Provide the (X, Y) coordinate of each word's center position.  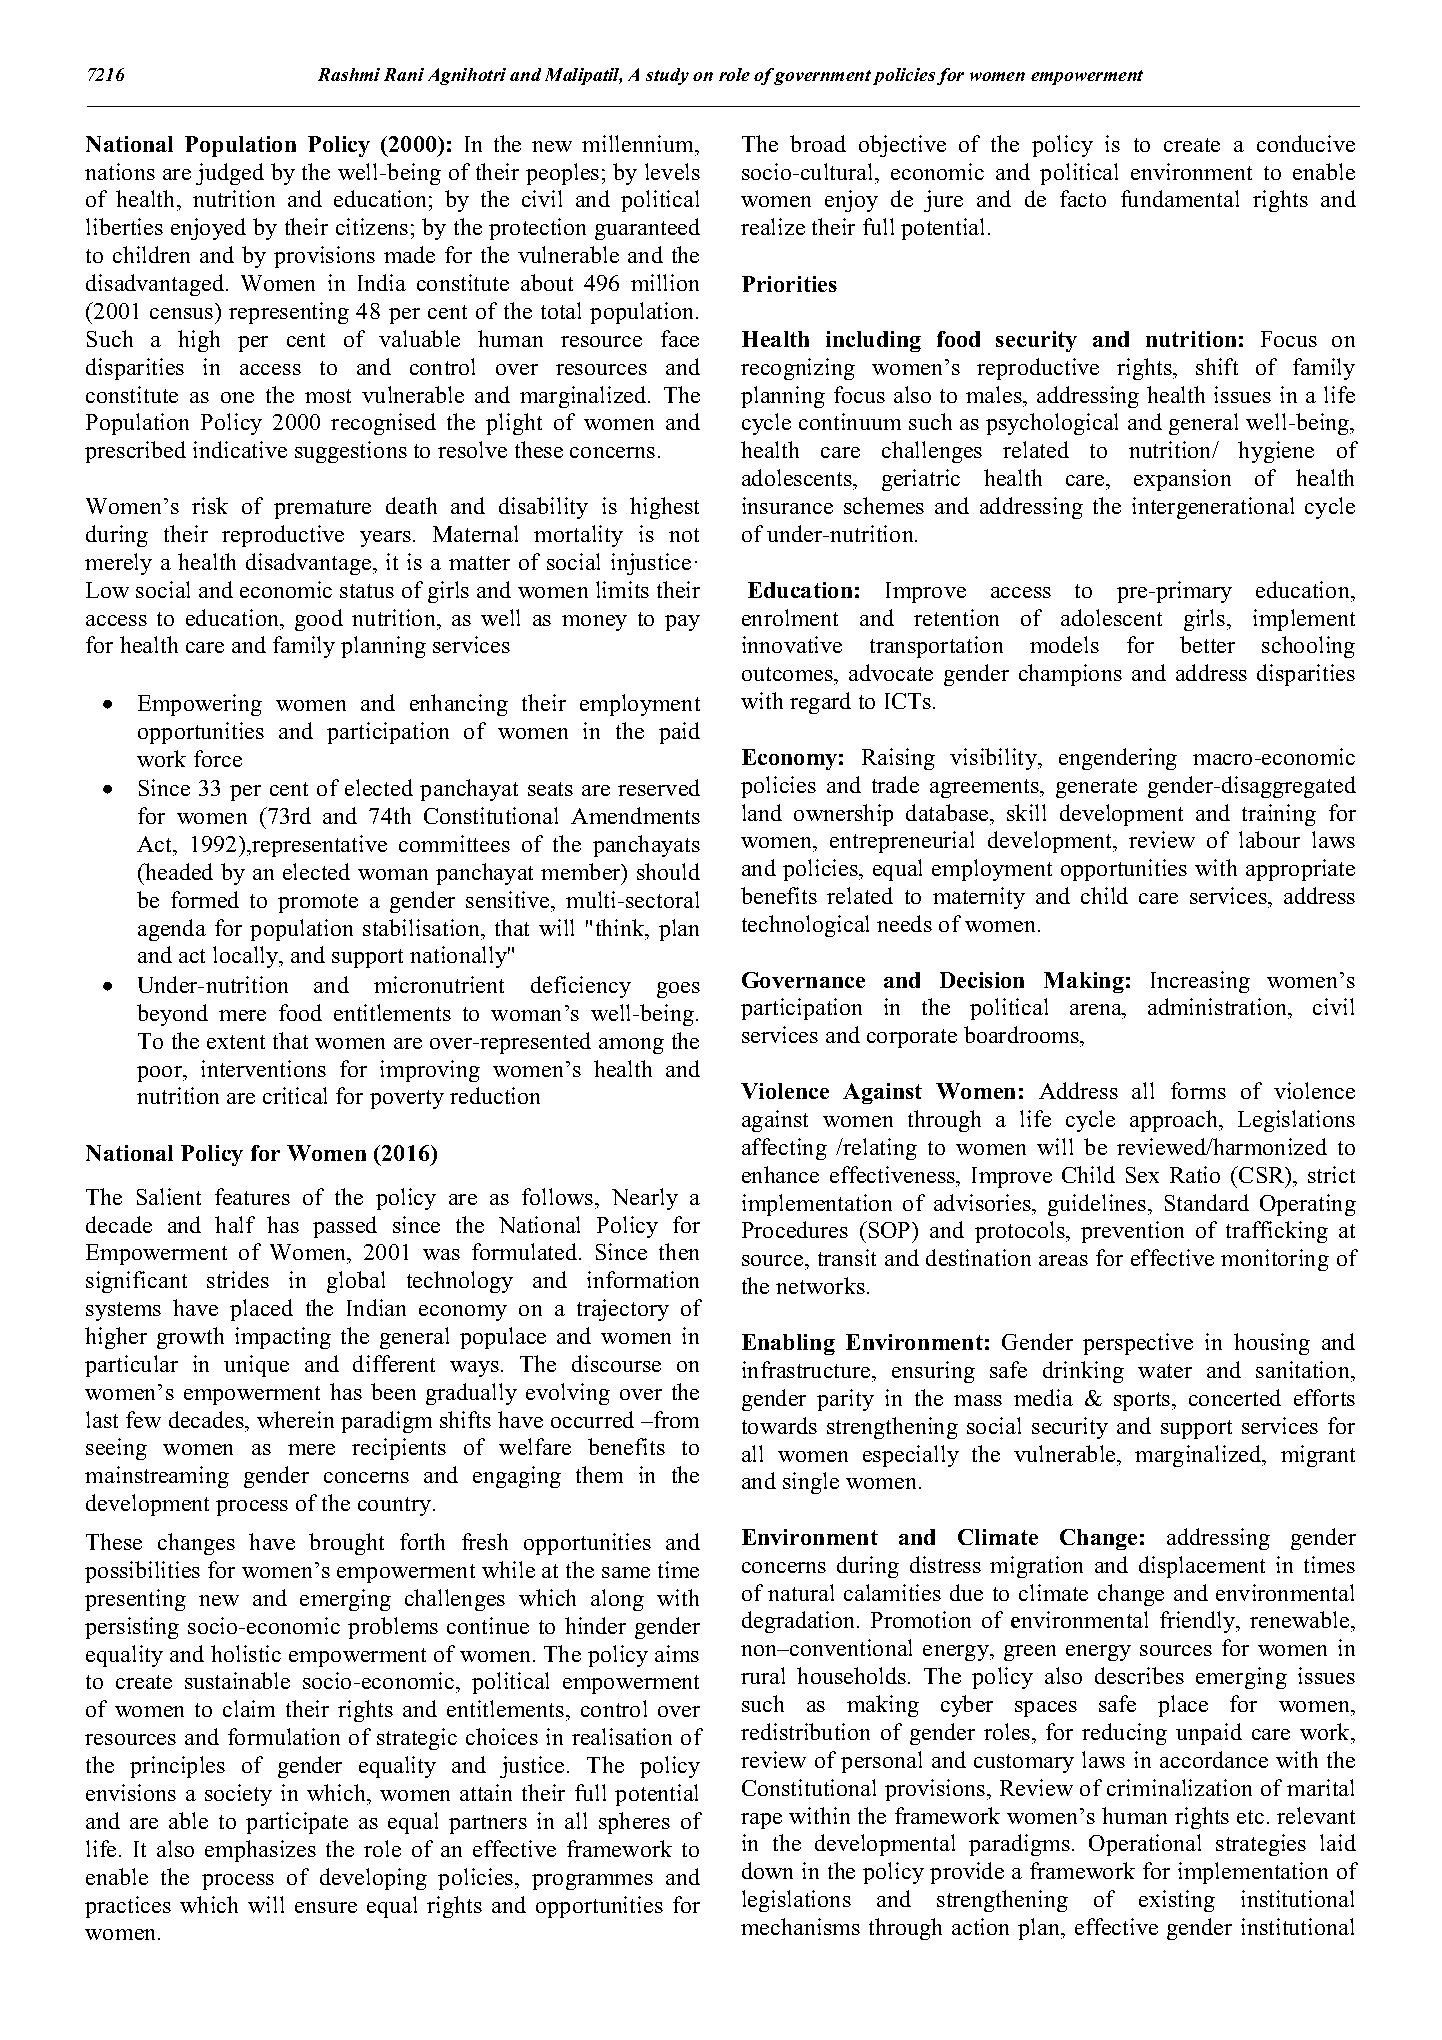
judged (230, 174)
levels (672, 171)
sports (1143, 1401)
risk (210, 505)
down (767, 1870)
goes (678, 990)
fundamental (1180, 198)
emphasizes (260, 1851)
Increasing (1200, 982)
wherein (295, 1419)
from (675, 1419)
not (684, 535)
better (1207, 644)
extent (236, 1042)
